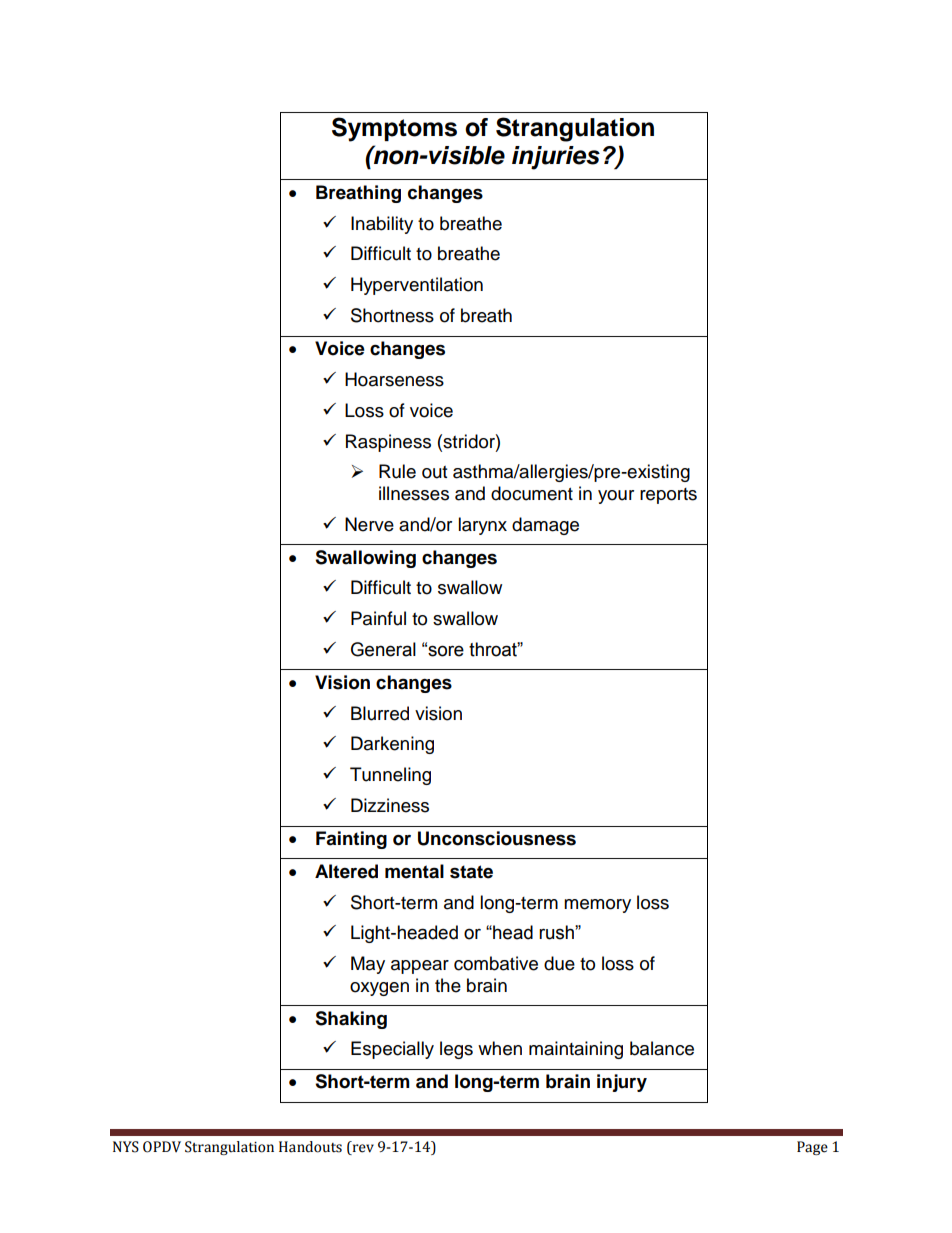 The height and width of the screenshot is (1233, 952). What do you see at coordinates (556, 158) in the screenshot?
I see `injuries` at bounding box center [556, 158].
